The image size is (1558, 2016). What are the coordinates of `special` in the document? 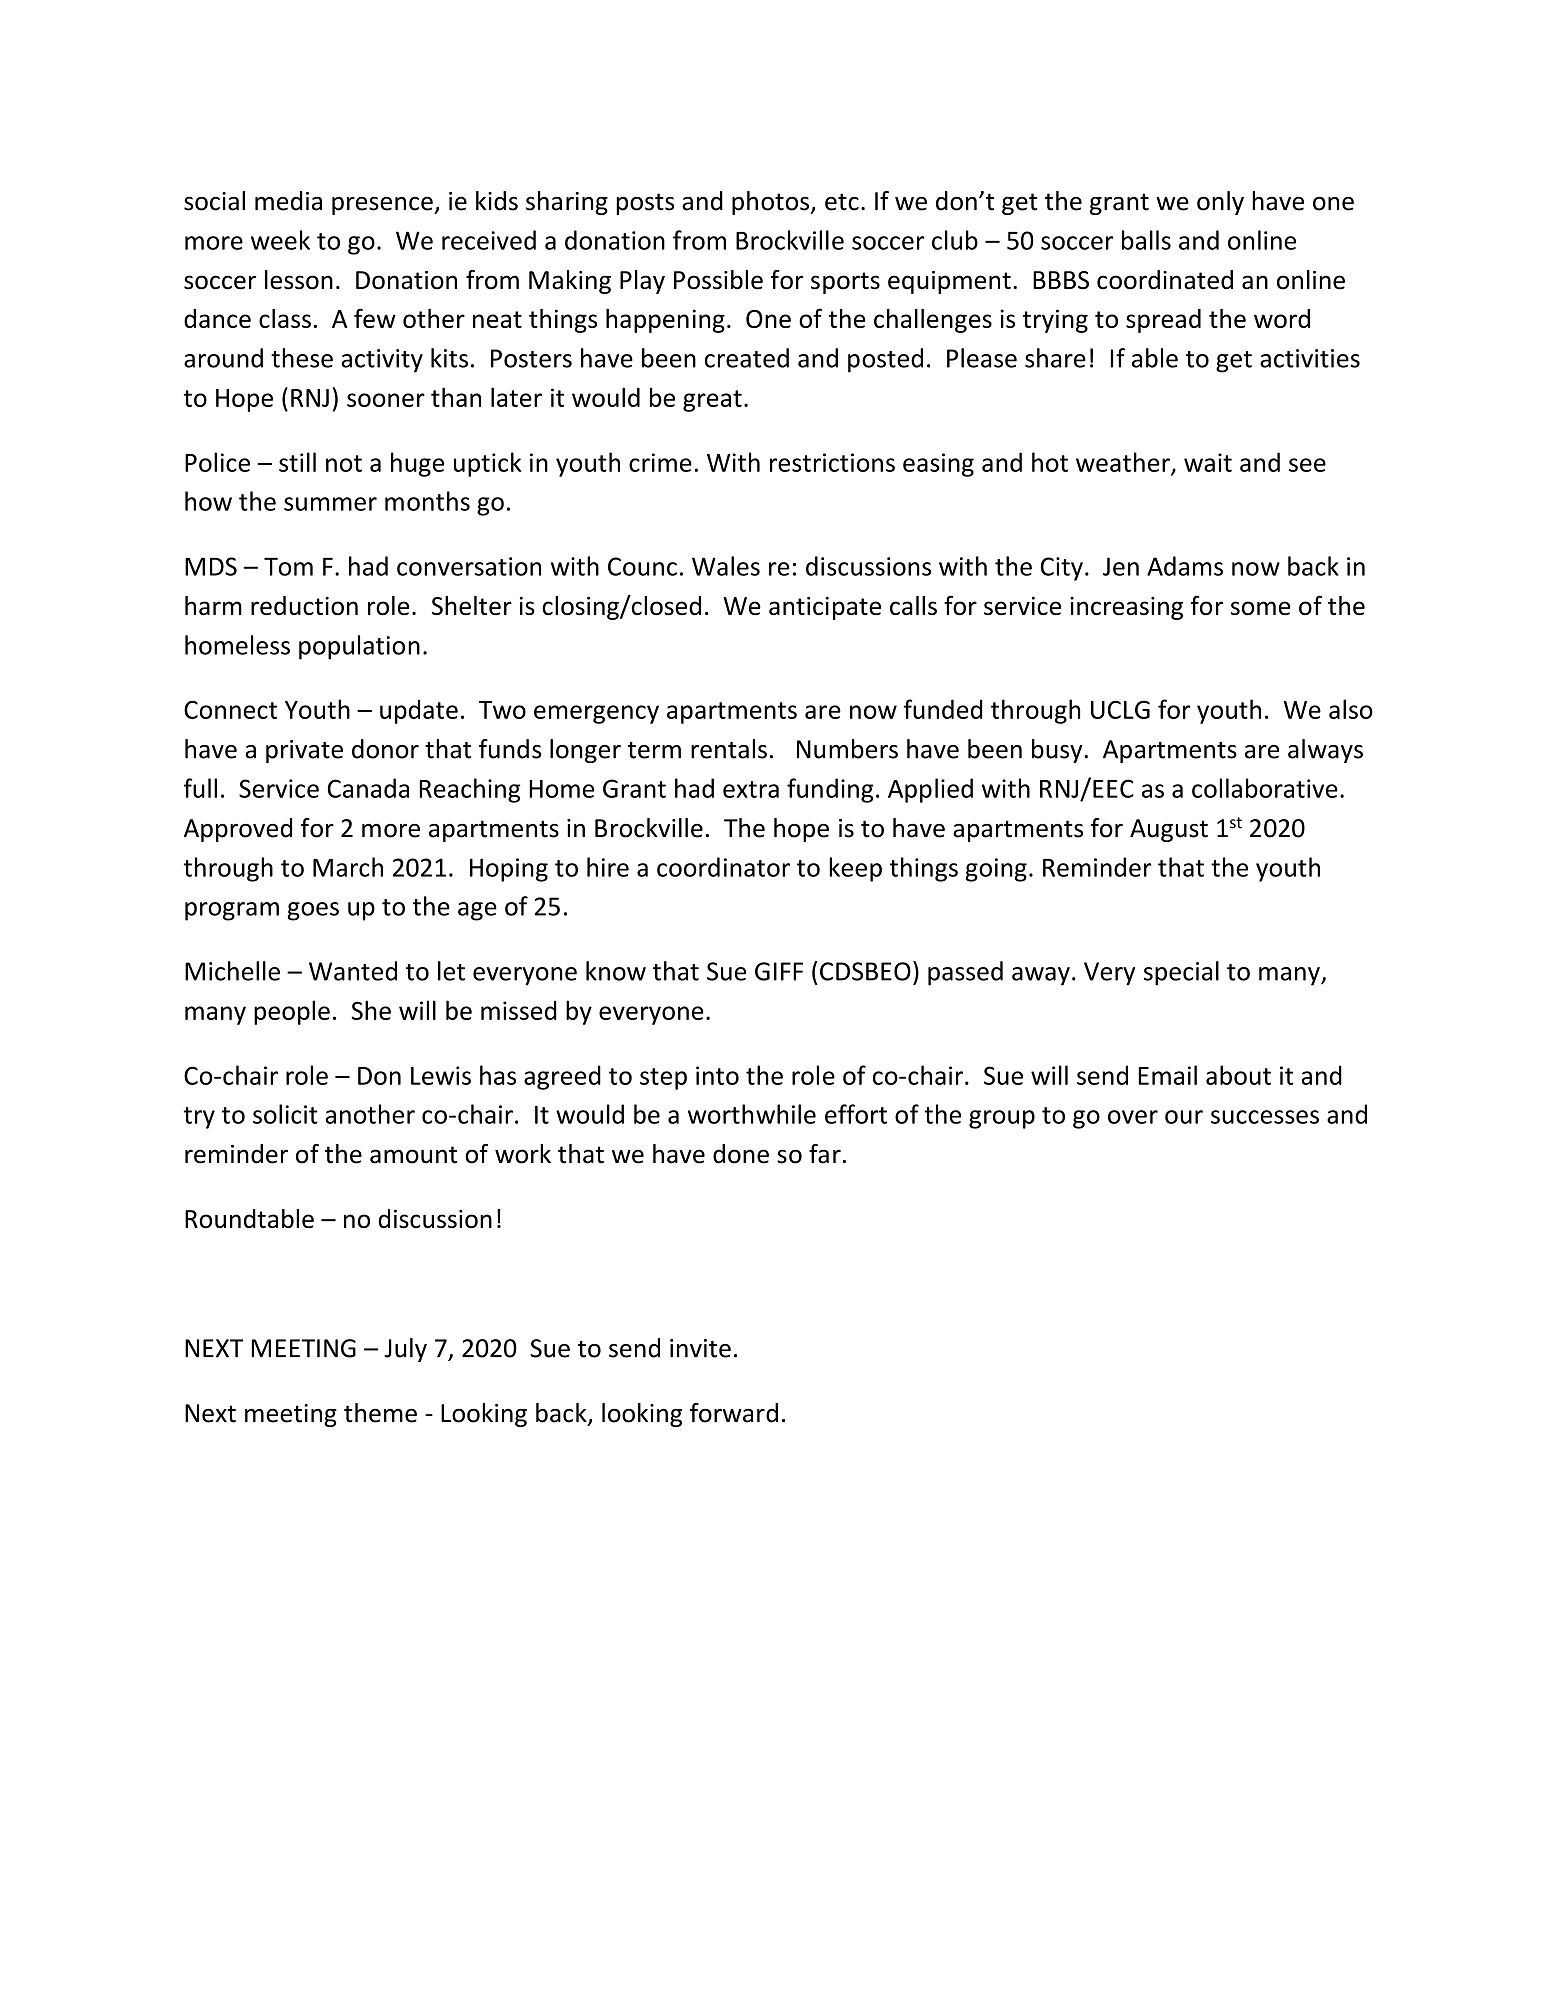 It's located at (1181, 973).
